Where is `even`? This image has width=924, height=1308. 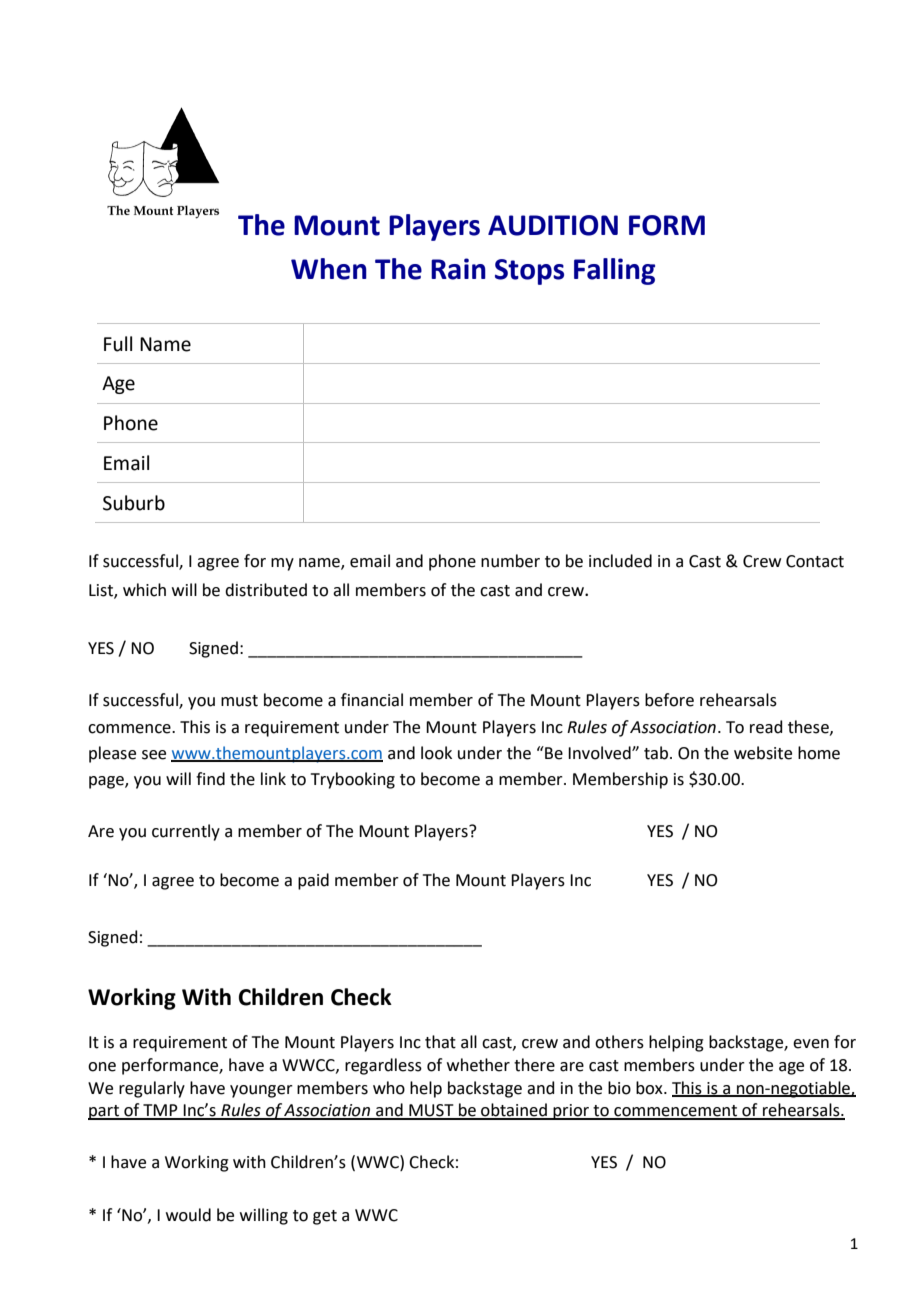
even is located at coordinates (811, 1044).
